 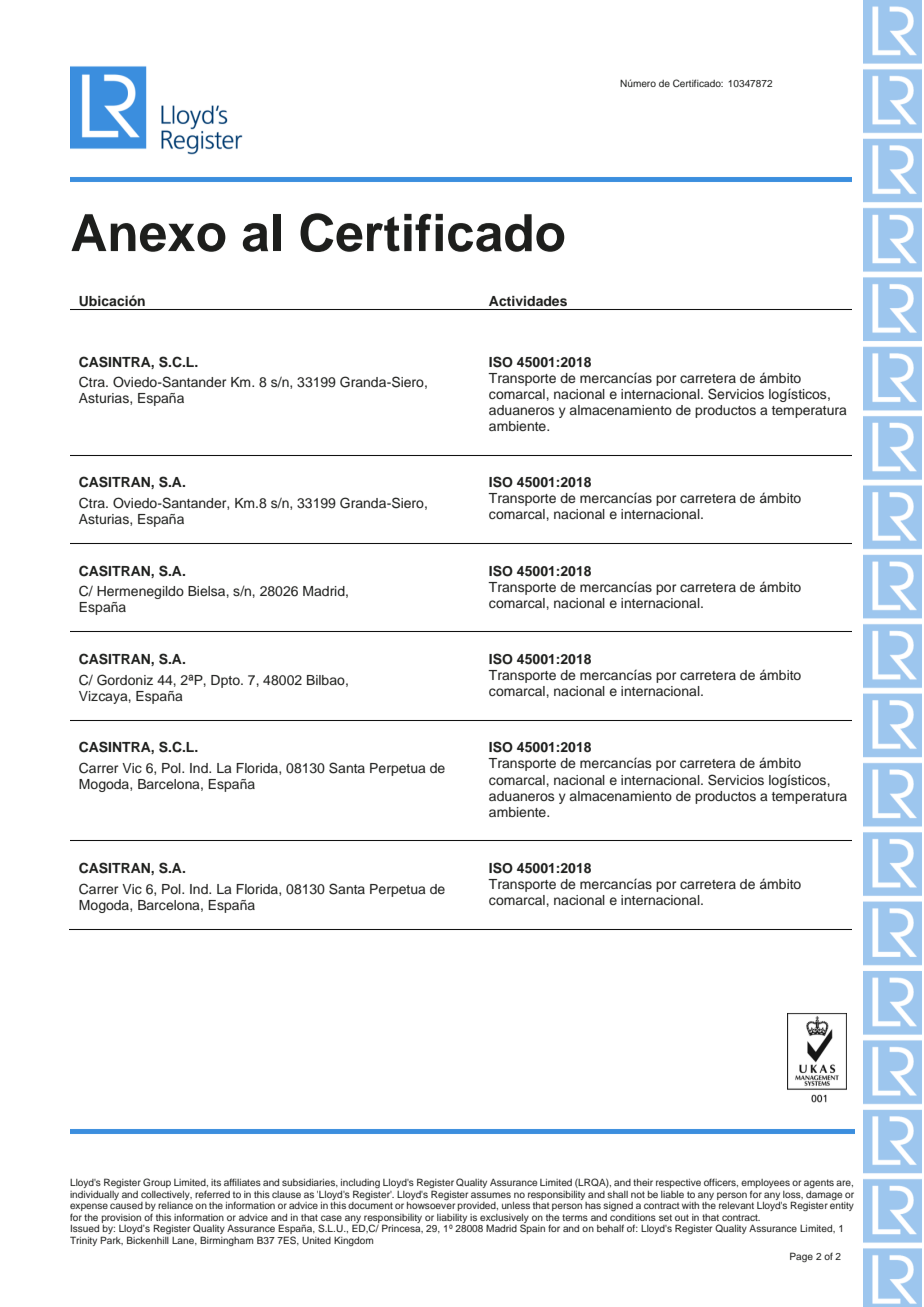 I want to click on assumes, so click(x=491, y=1195).
